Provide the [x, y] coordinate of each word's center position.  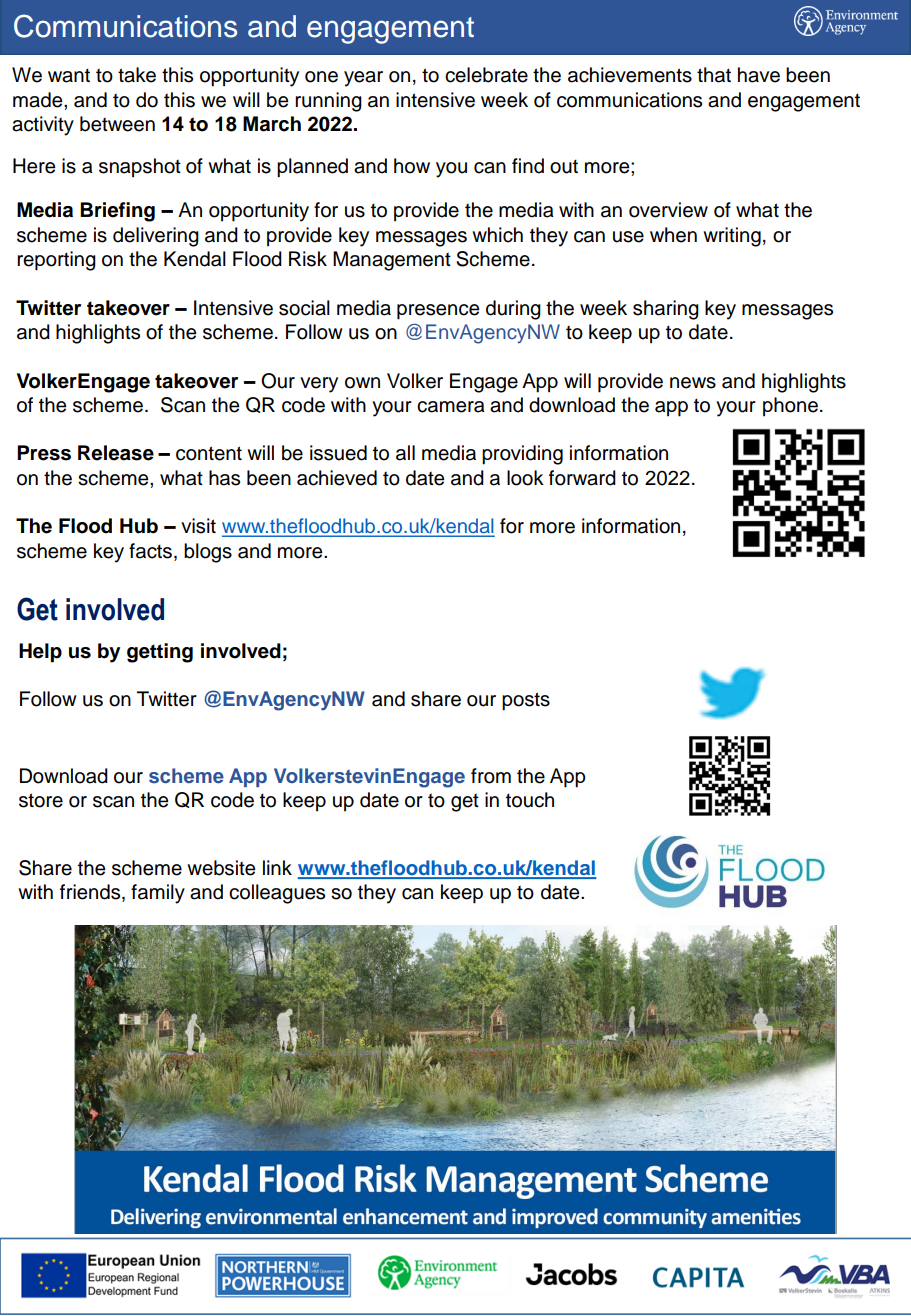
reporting [56, 261]
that [714, 75]
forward [582, 478]
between [117, 124]
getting [160, 653]
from [491, 776]
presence [438, 312]
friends [91, 893]
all [405, 453]
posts [526, 701]
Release [116, 453]
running [328, 102]
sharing [666, 310]
